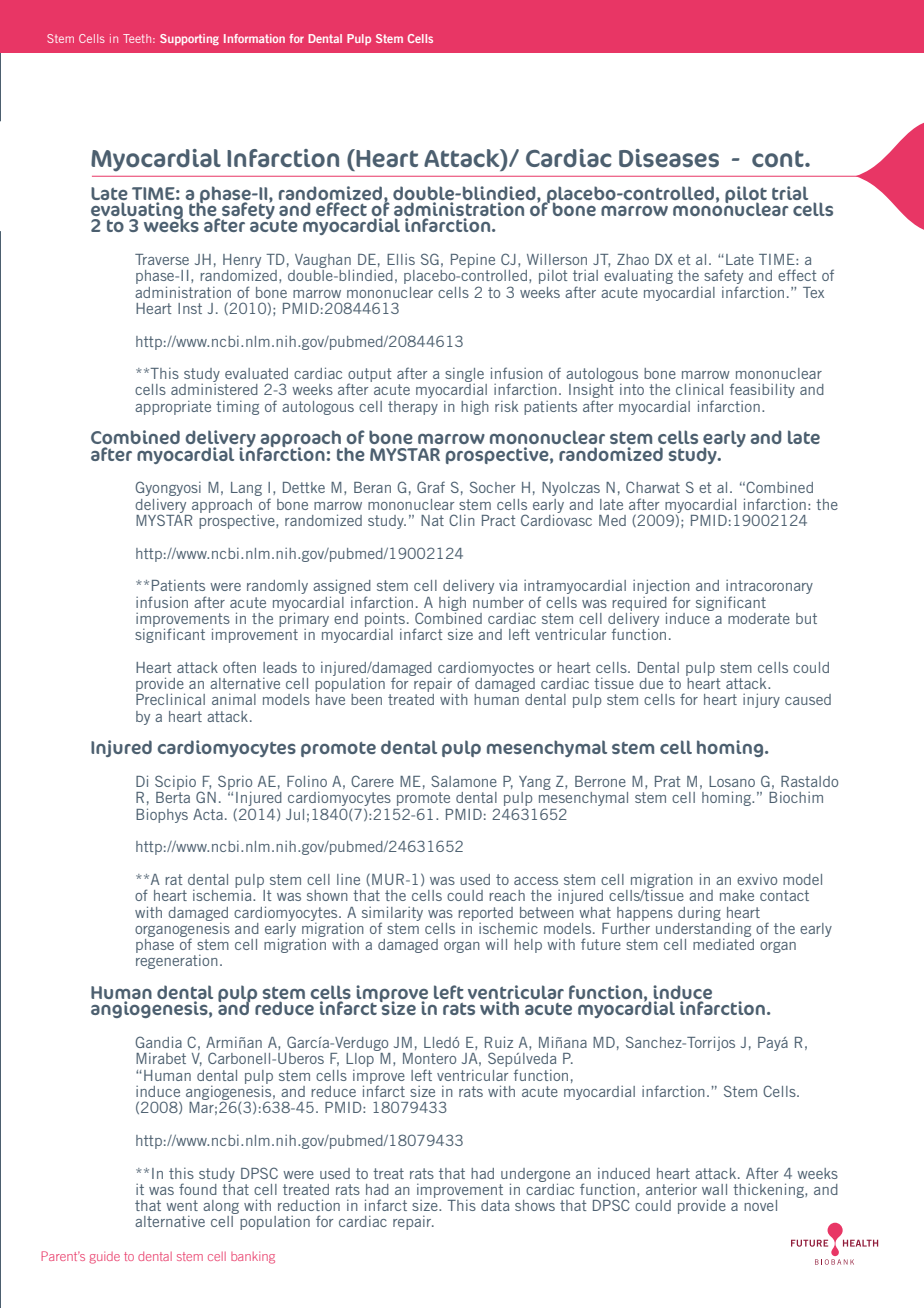  Describe the element at coordinates (182, 1205) in the screenshot. I see `went` at that location.
